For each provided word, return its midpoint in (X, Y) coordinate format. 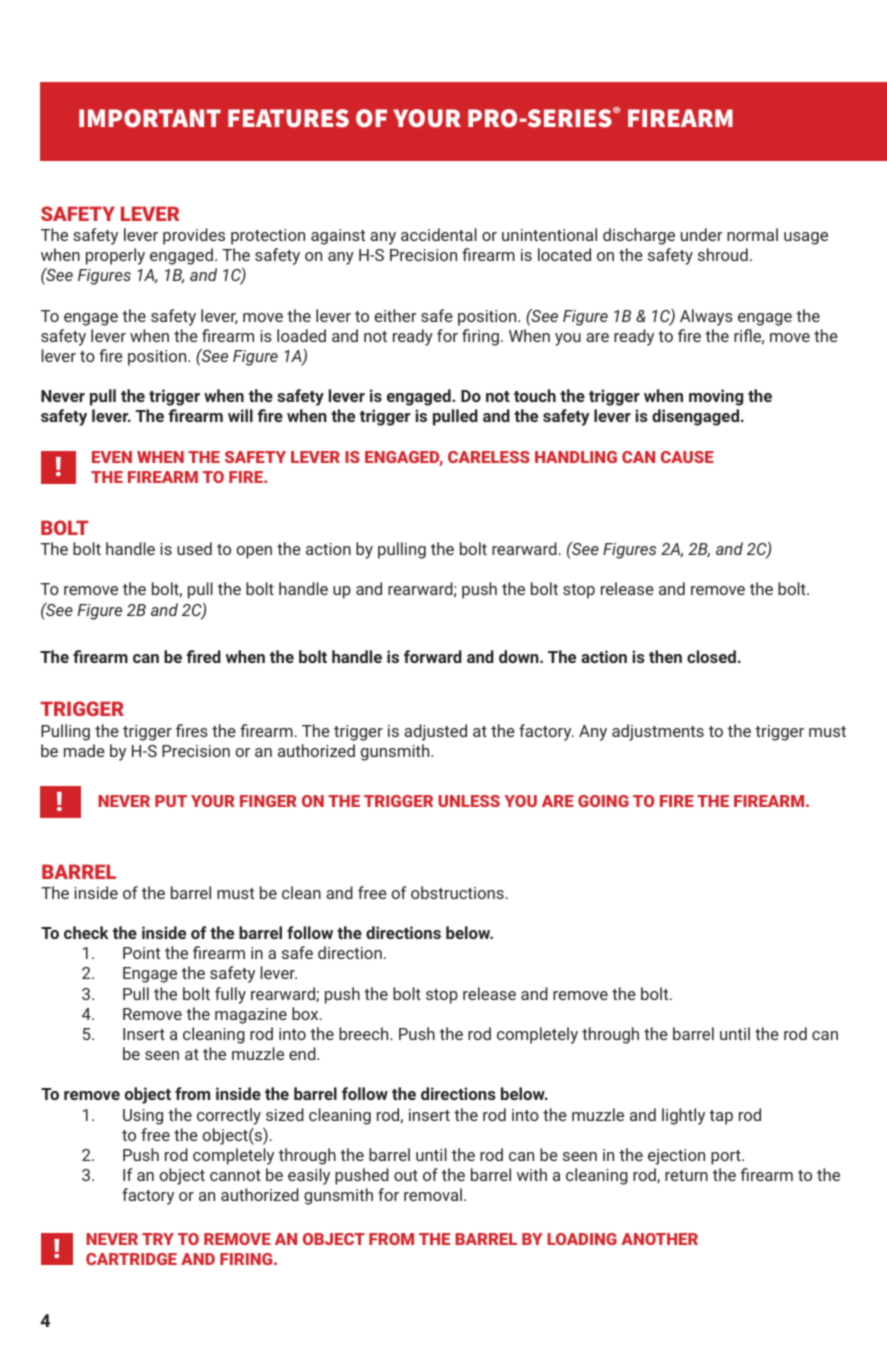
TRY (158, 1239)
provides (194, 236)
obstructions (457, 892)
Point (141, 953)
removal (433, 1194)
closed (711, 656)
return (686, 1175)
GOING (603, 801)
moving (716, 397)
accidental (439, 234)
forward (433, 656)
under (701, 234)
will (240, 415)
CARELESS (489, 457)
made (84, 750)
